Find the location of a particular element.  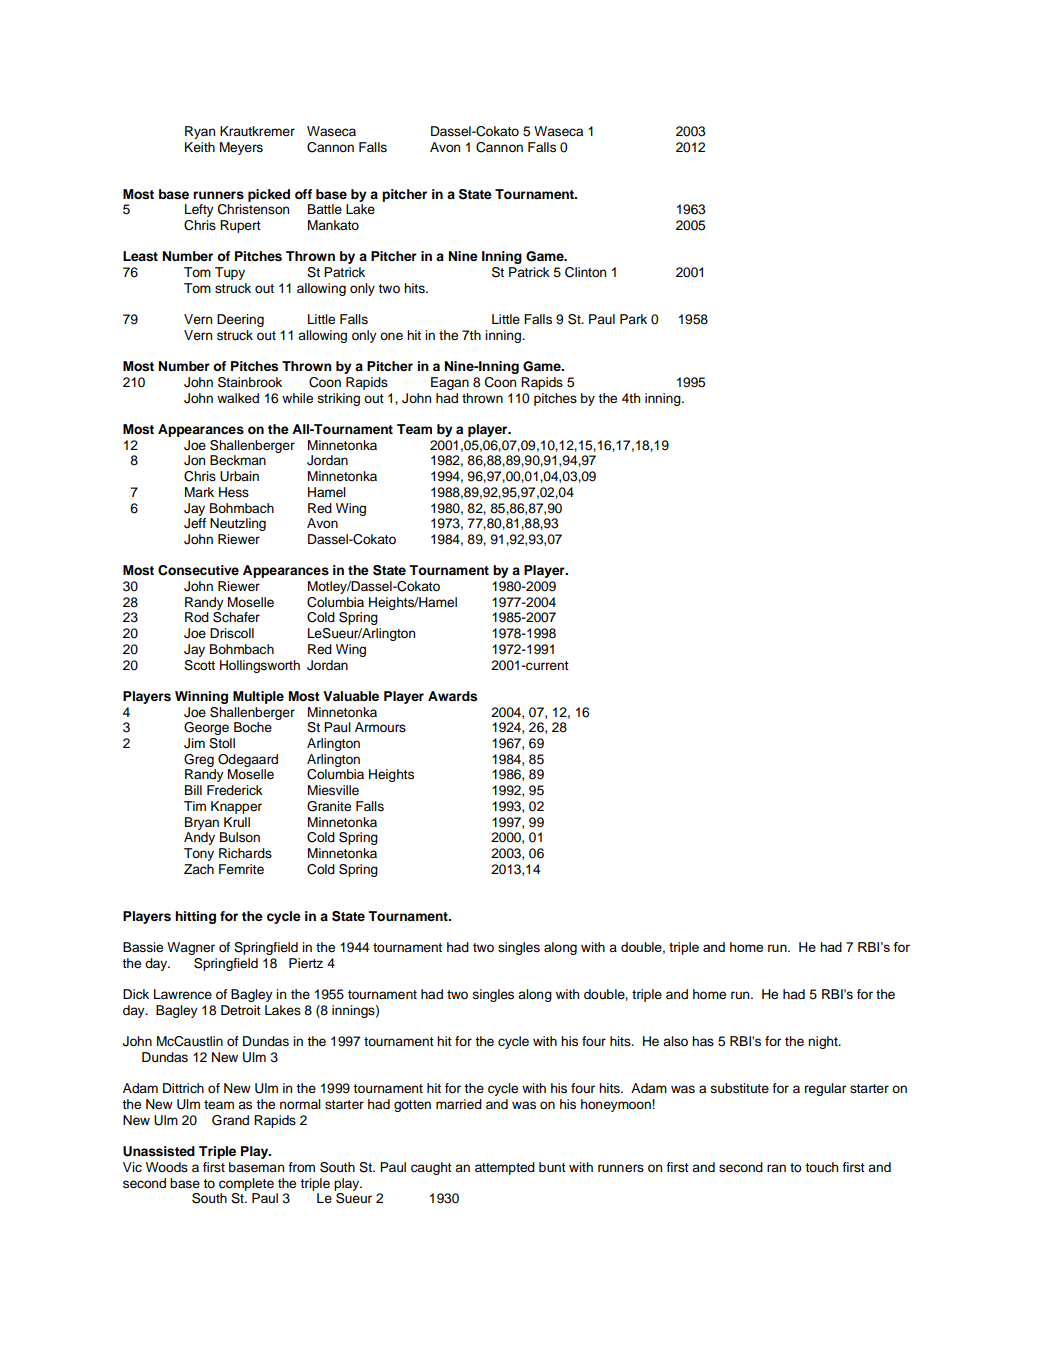

Richards is located at coordinates (245, 853).
